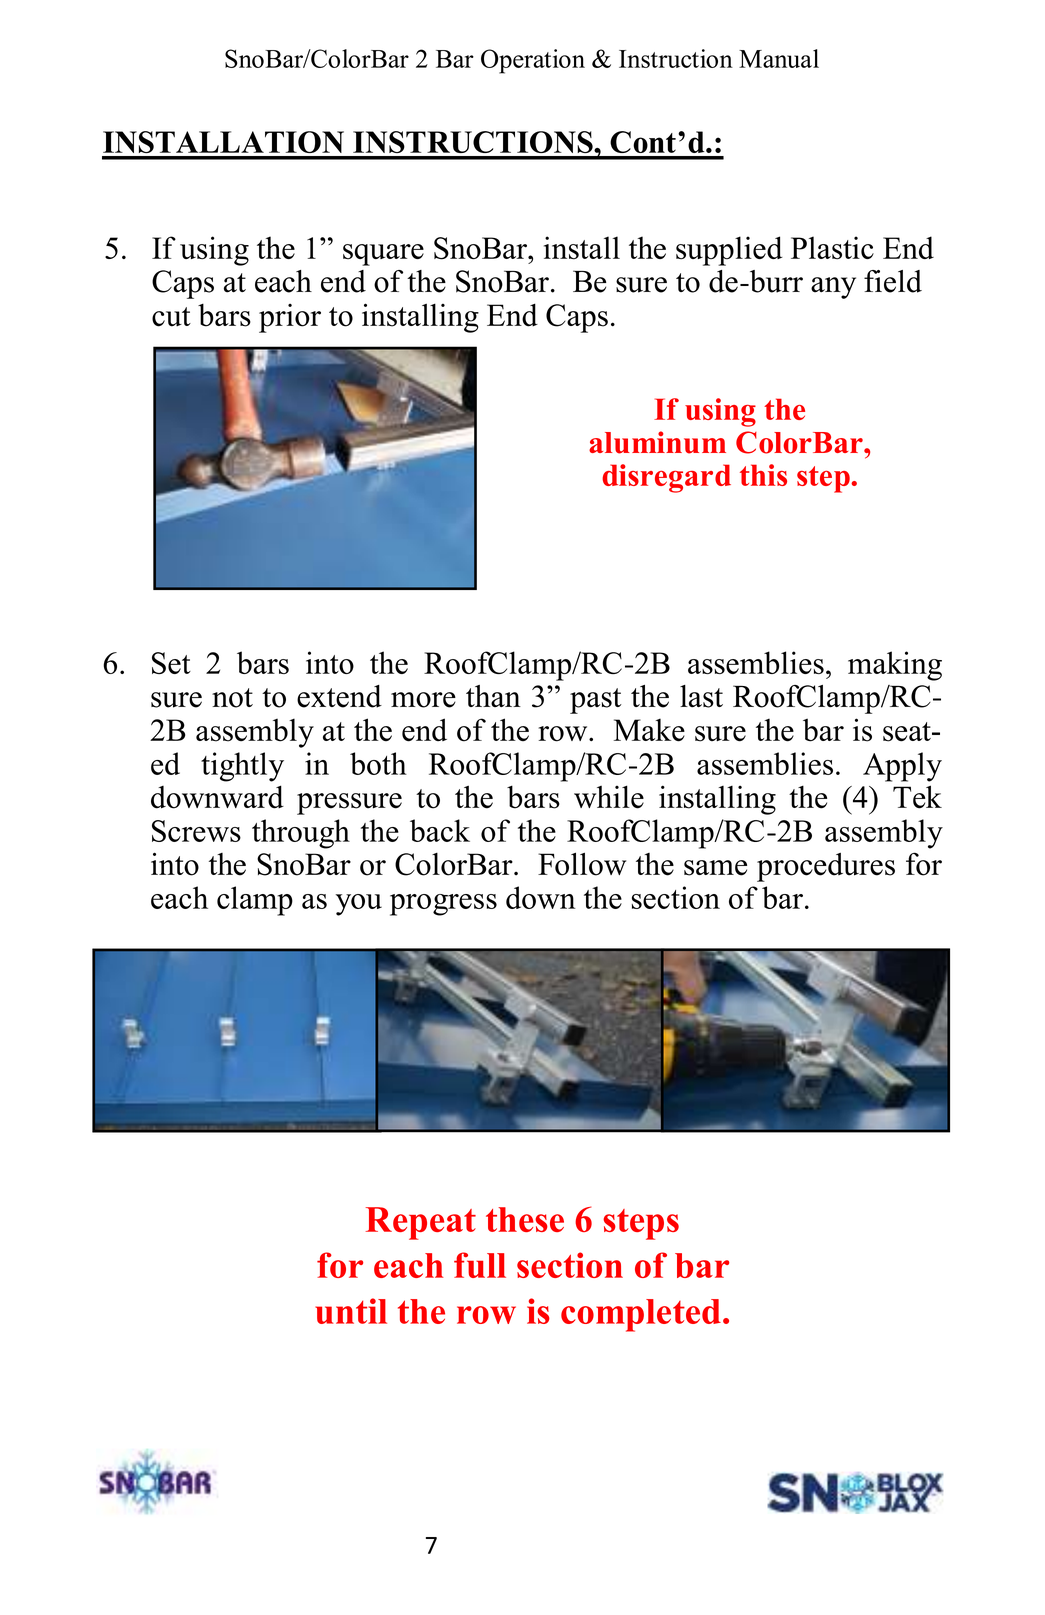  What do you see at coordinates (232, 698) in the screenshot?
I see `not` at bounding box center [232, 698].
